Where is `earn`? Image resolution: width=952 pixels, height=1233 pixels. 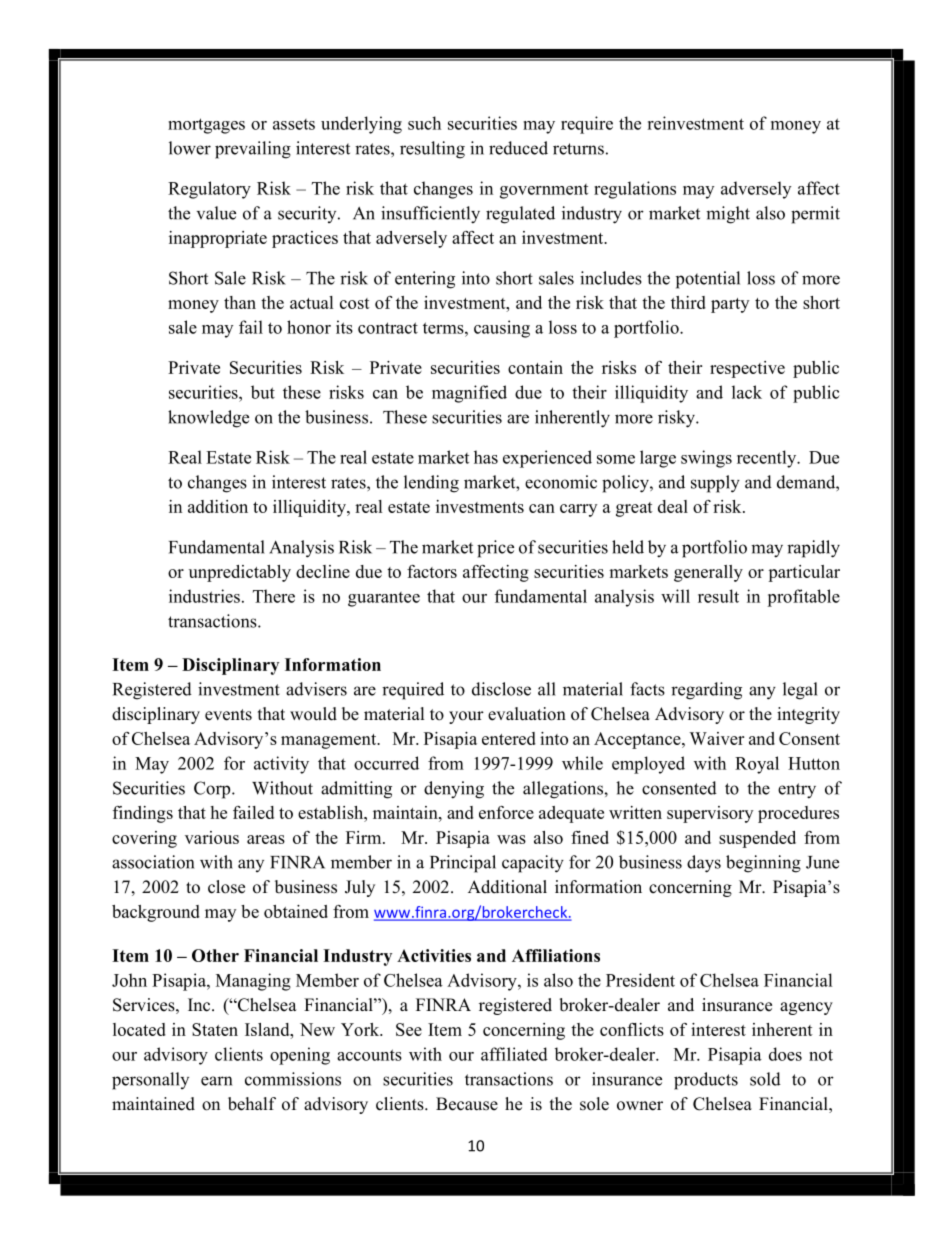
earn is located at coordinates (216, 1081).
